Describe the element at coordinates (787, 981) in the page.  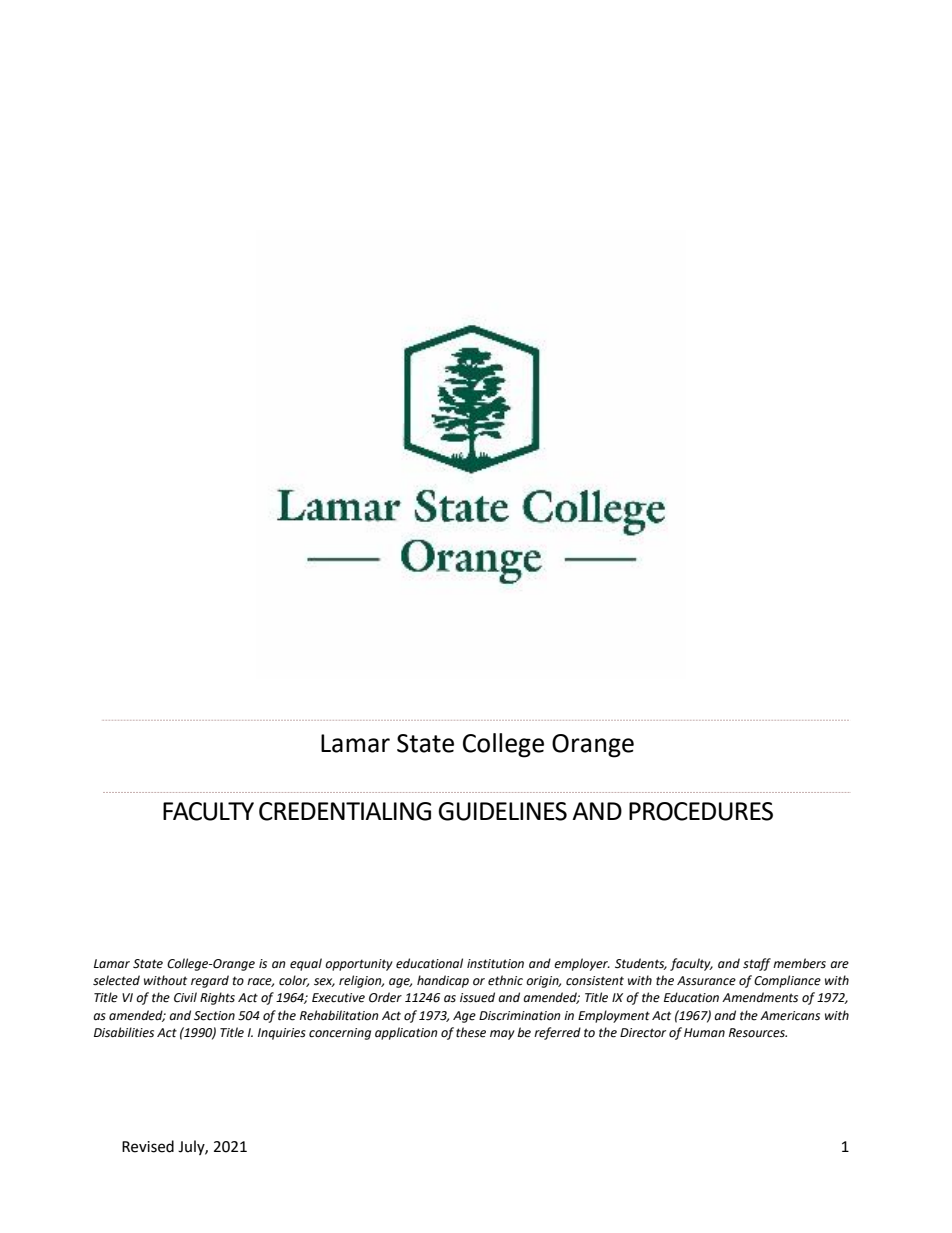
I see `Compliance` at that location.
